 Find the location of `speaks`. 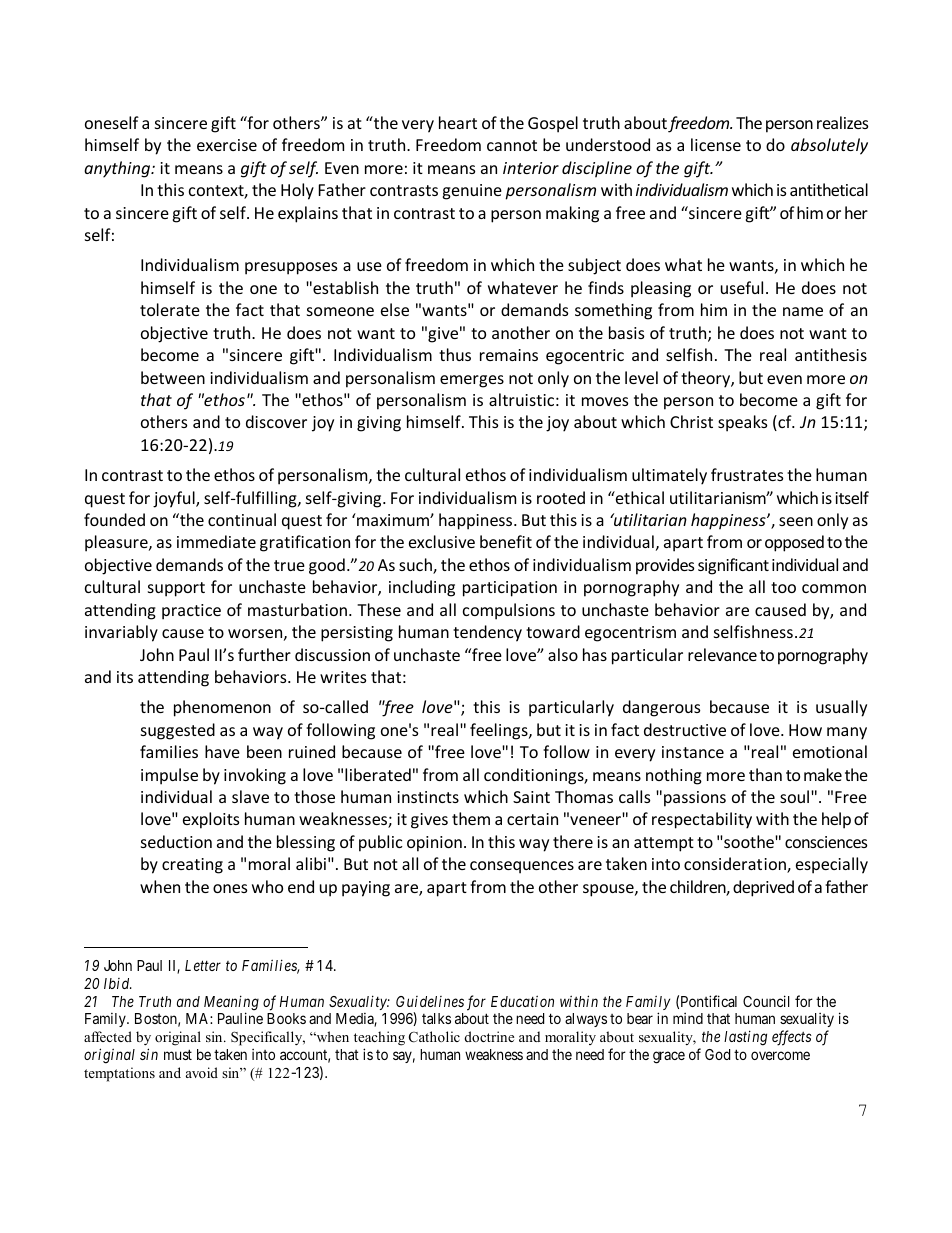

speaks is located at coordinates (742, 423).
